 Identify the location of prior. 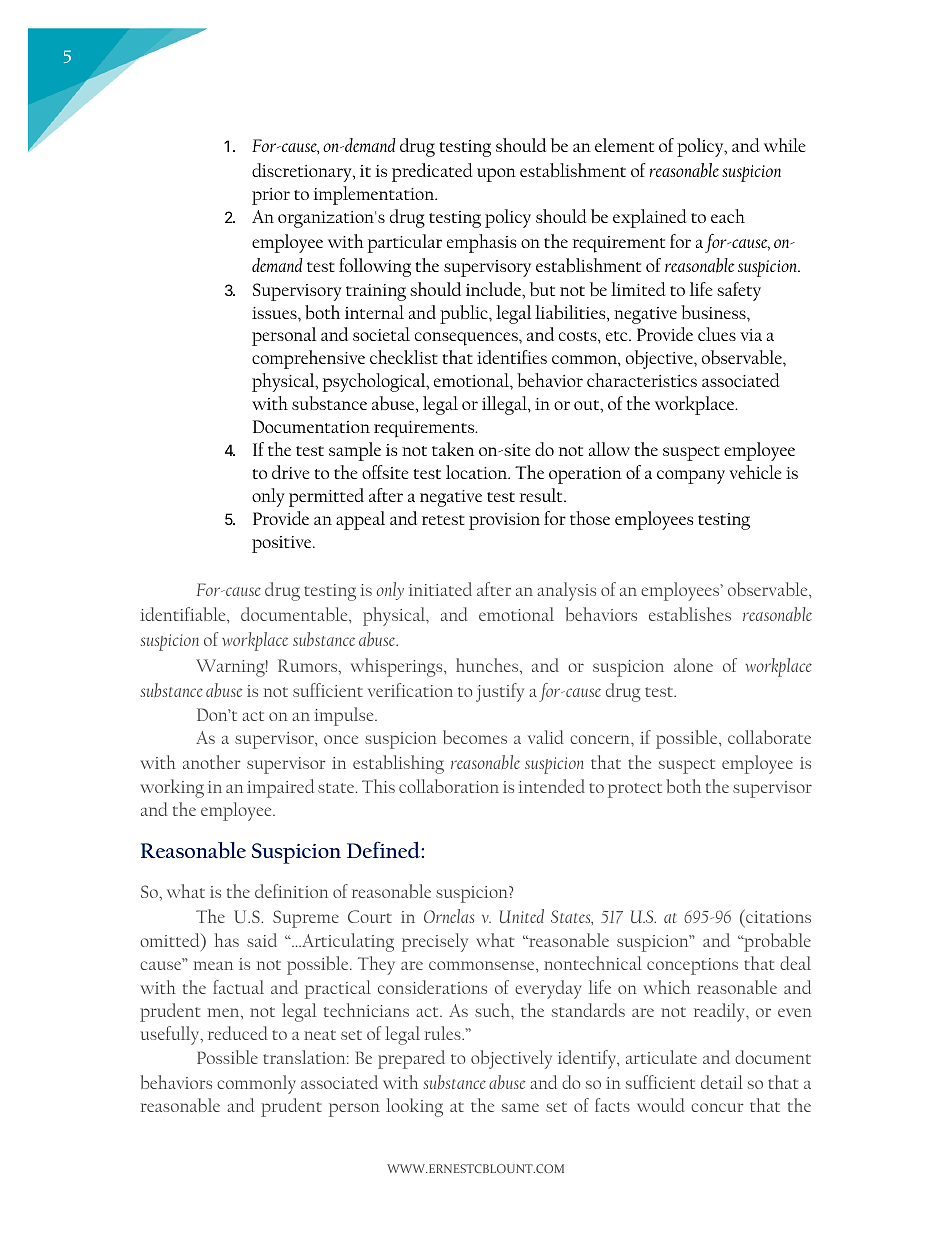
(271, 196).
